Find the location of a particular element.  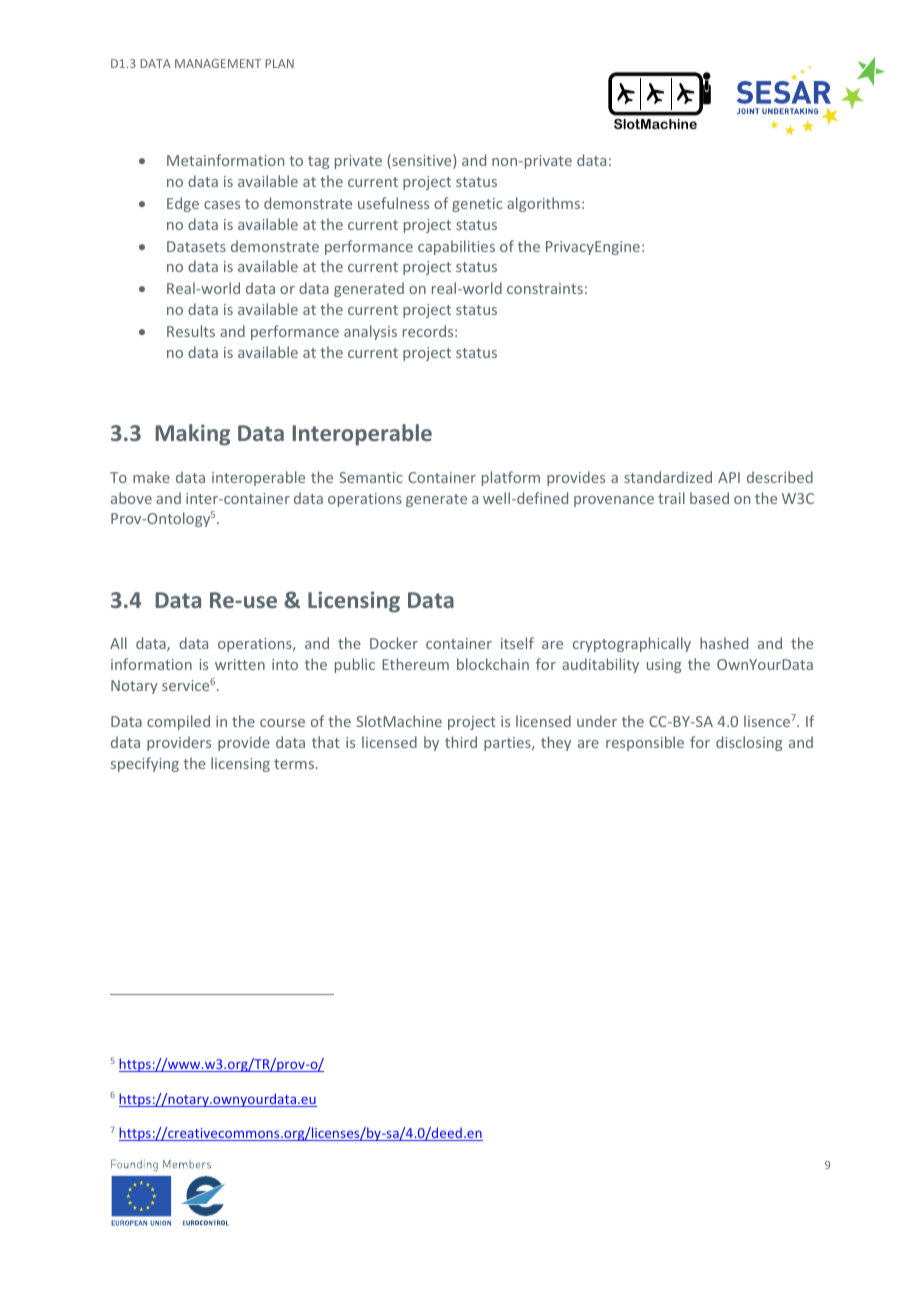

platform is located at coordinates (511, 478).
